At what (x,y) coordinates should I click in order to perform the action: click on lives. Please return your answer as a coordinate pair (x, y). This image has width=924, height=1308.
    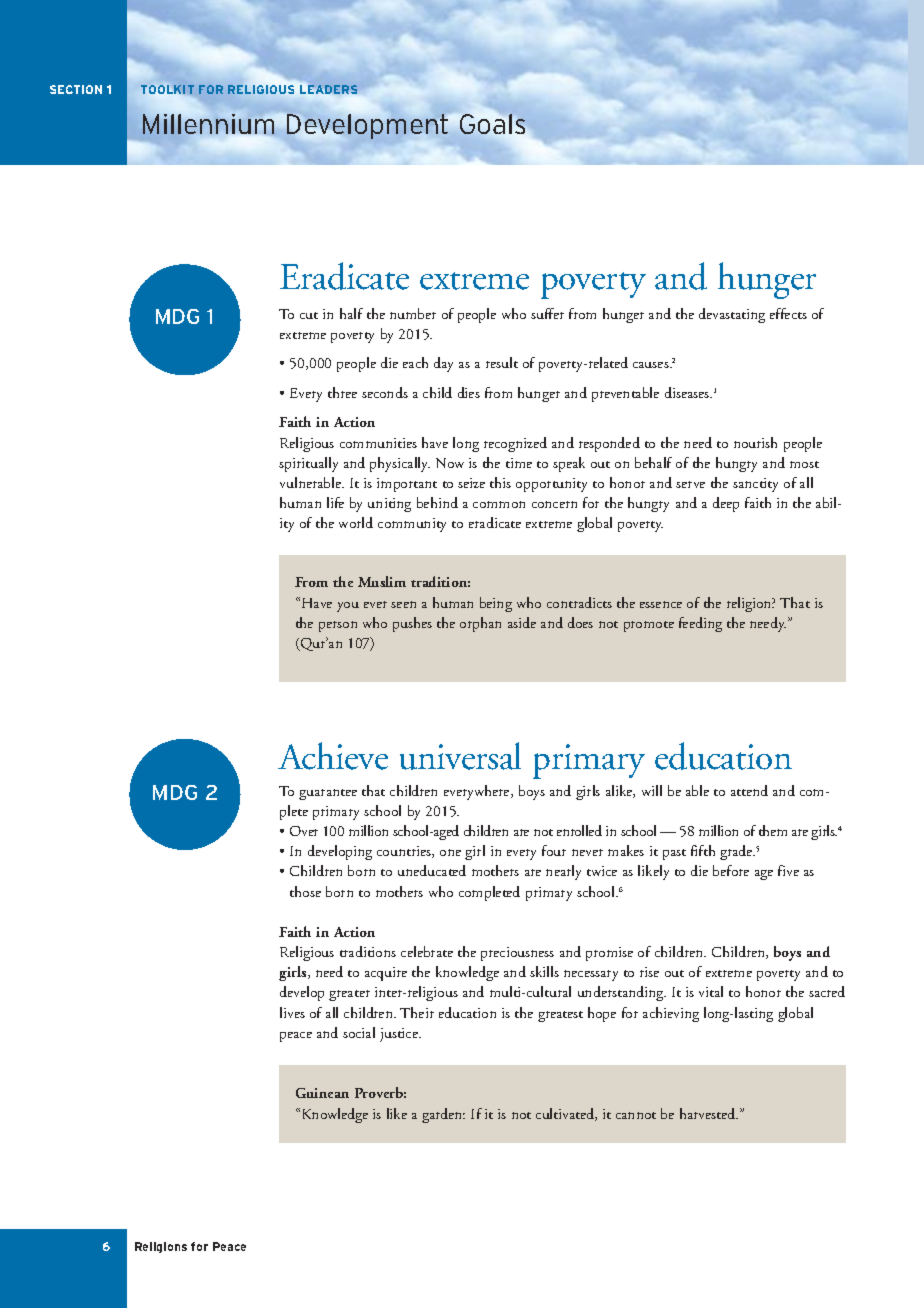
    Looking at the image, I should click on (292, 1012).
